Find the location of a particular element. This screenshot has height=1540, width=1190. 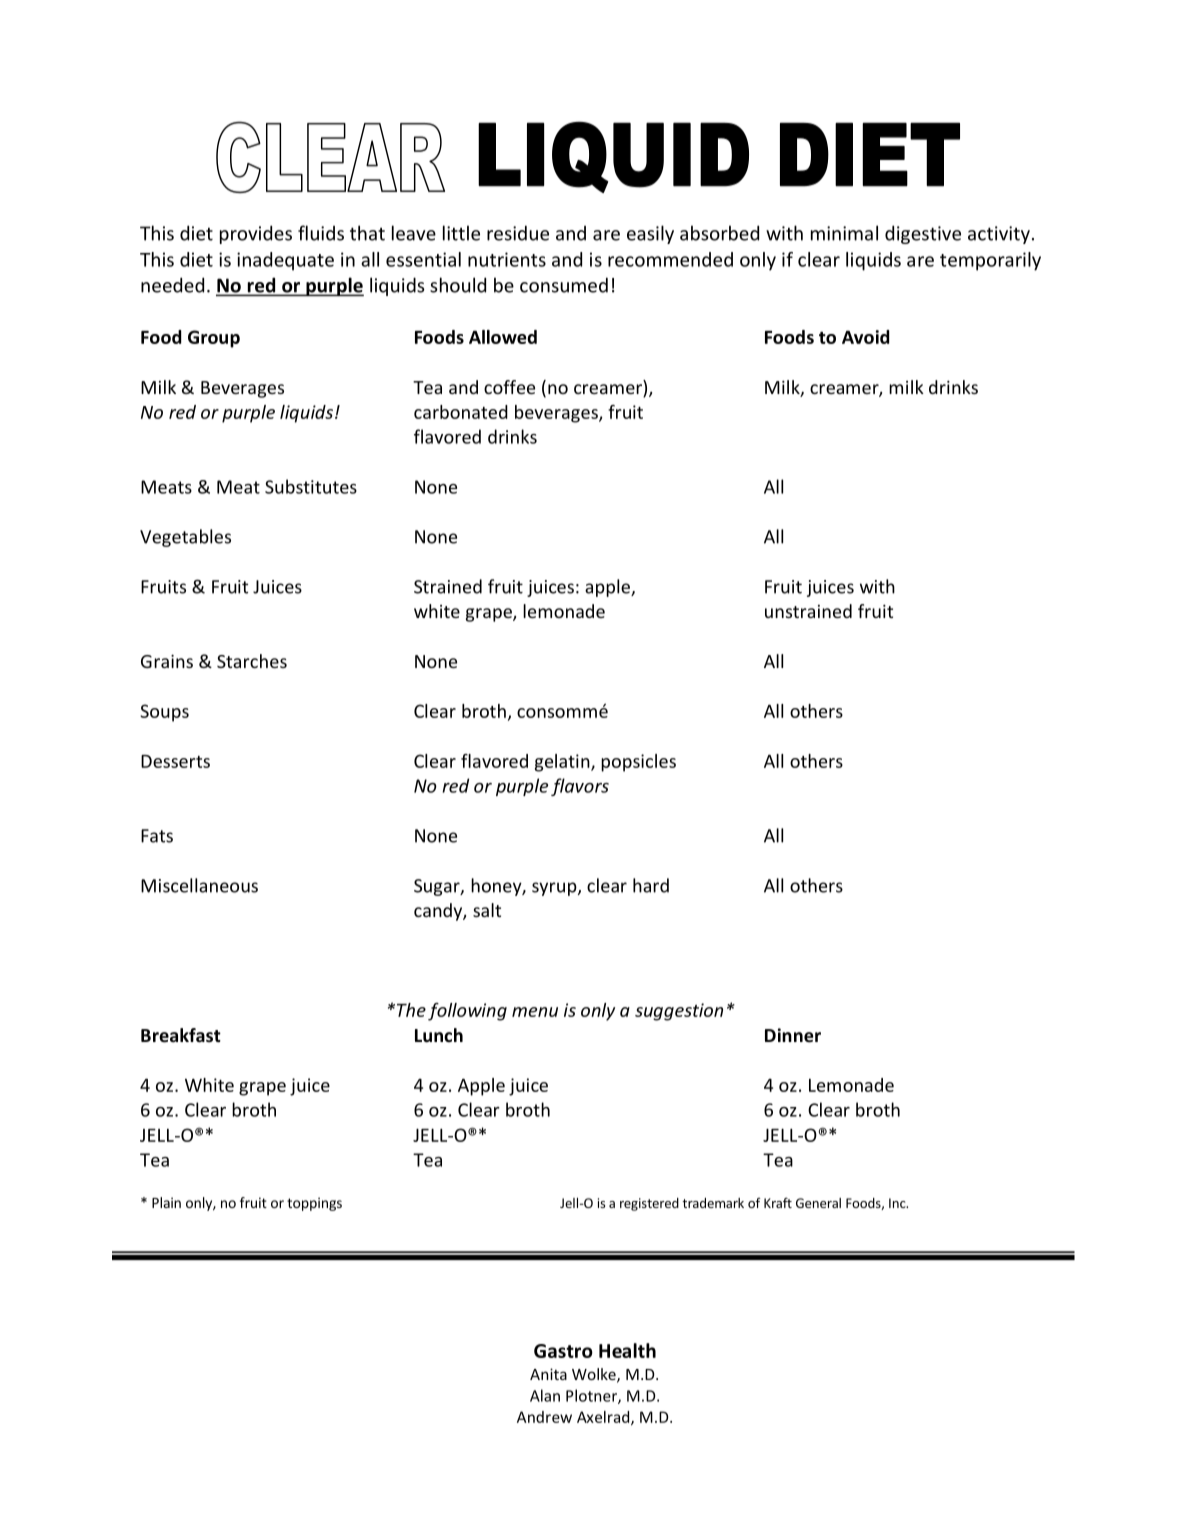

digestive is located at coordinates (923, 234).
